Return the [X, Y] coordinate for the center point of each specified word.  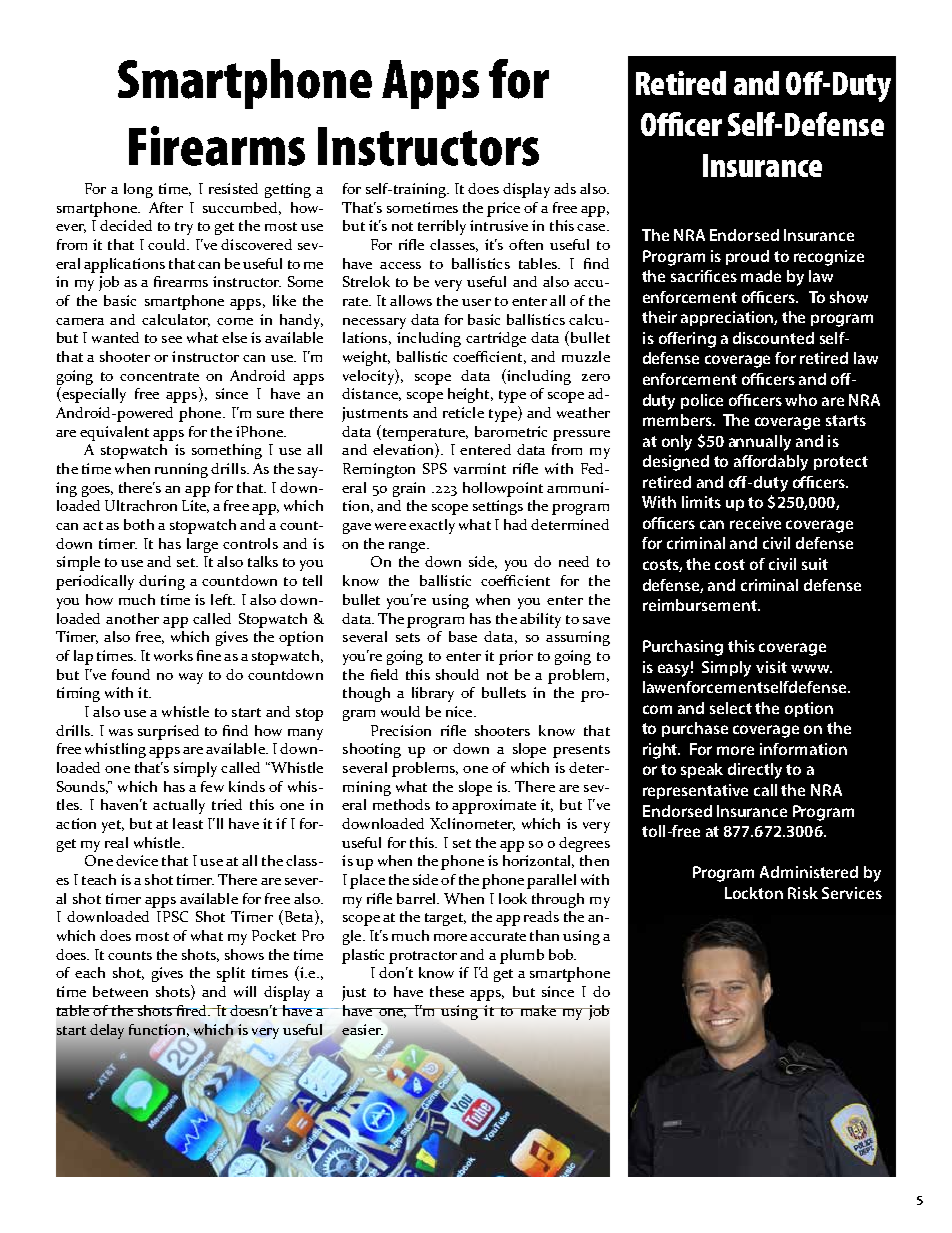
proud [747, 257]
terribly [442, 227]
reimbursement [701, 605]
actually [179, 806]
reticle [463, 412]
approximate [494, 806]
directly [755, 771]
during [162, 582]
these [447, 991]
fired [192, 1010]
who [801, 400]
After [166, 207]
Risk [803, 893]
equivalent [114, 433]
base [463, 636]
